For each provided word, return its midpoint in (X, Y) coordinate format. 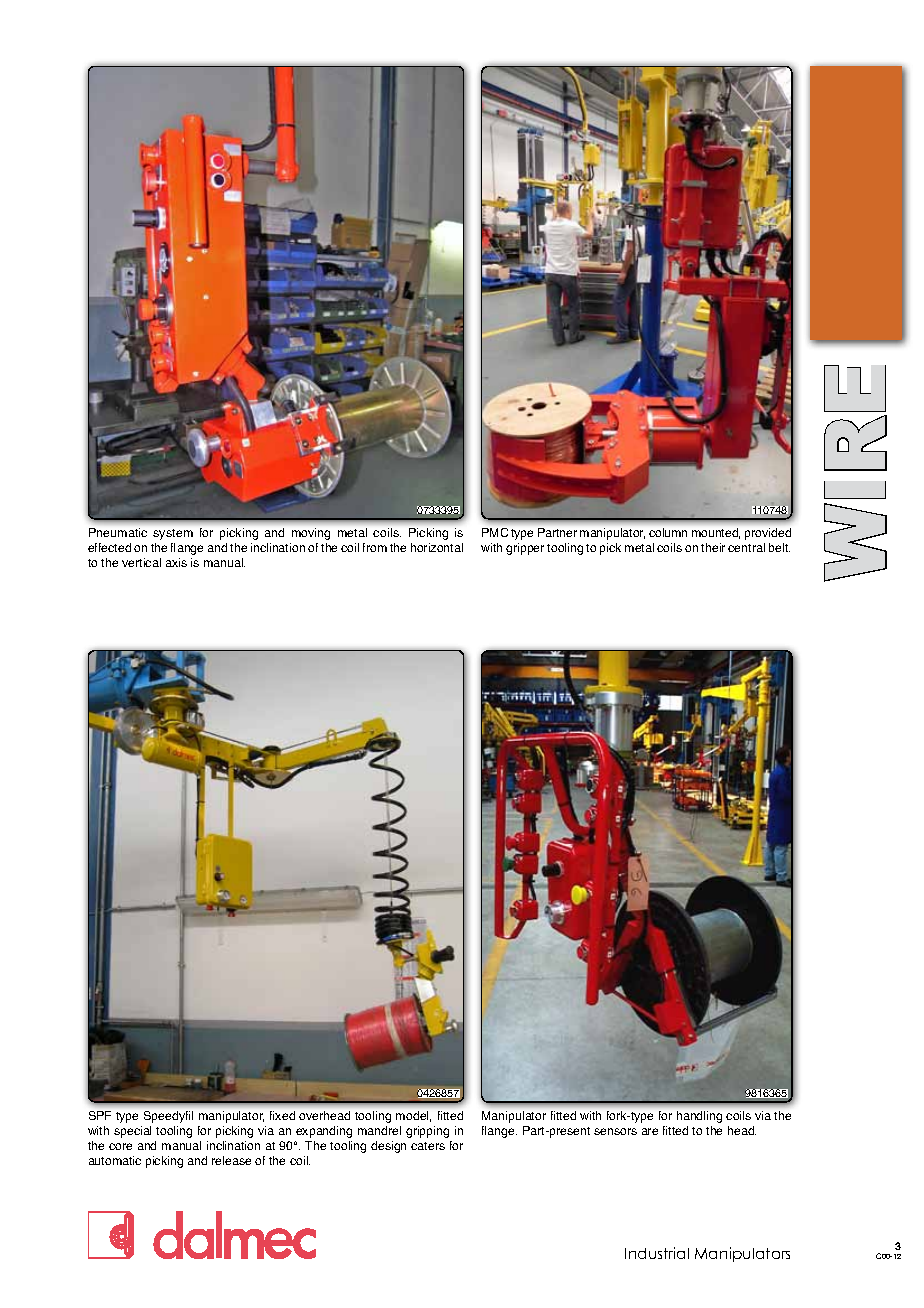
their (713, 547)
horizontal (437, 547)
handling (699, 1117)
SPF (100, 1115)
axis (176, 562)
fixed (282, 1115)
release (231, 1160)
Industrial (657, 1253)
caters (428, 1146)
